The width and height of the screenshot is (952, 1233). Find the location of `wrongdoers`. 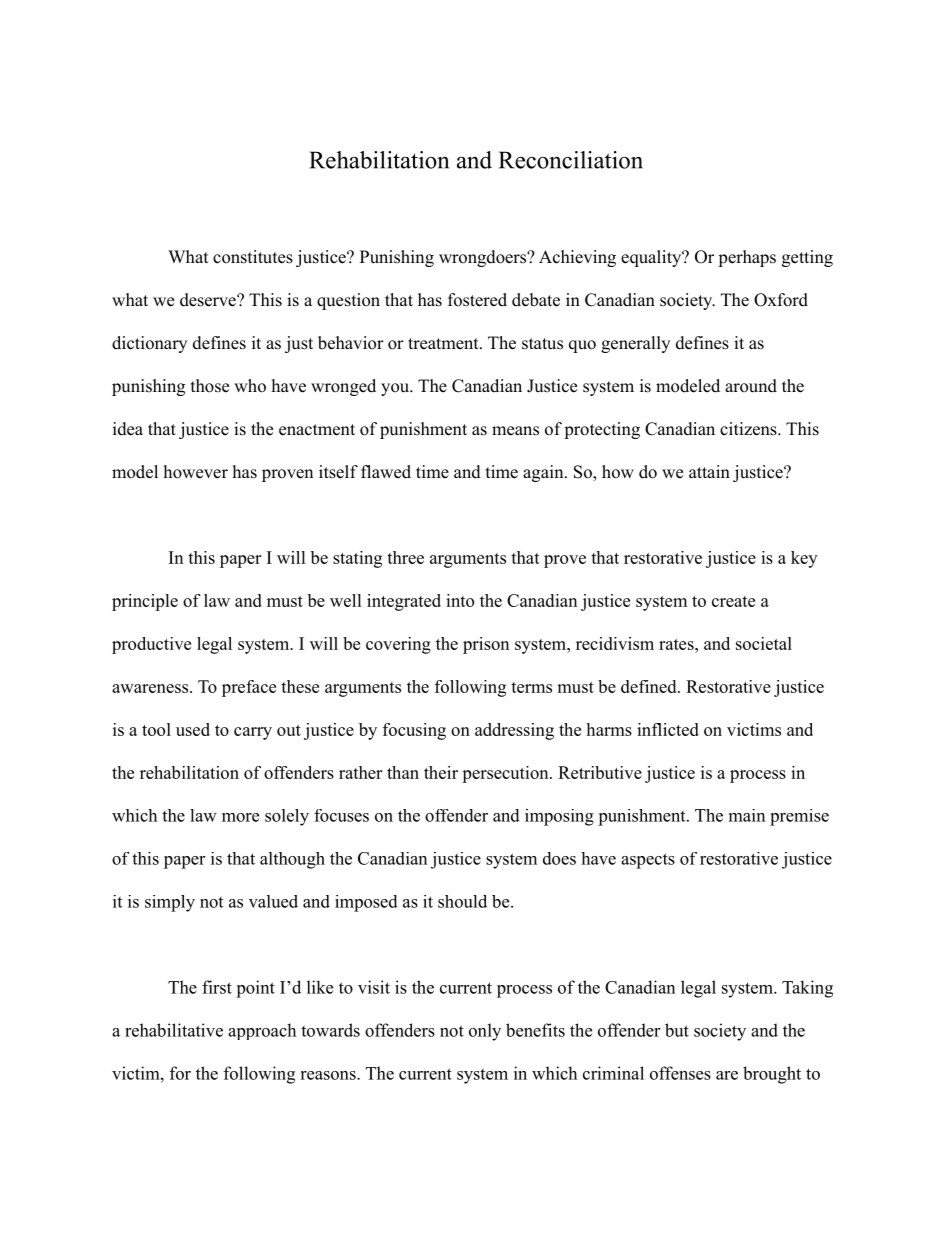

wrongdoers is located at coordinates (483, 258).
